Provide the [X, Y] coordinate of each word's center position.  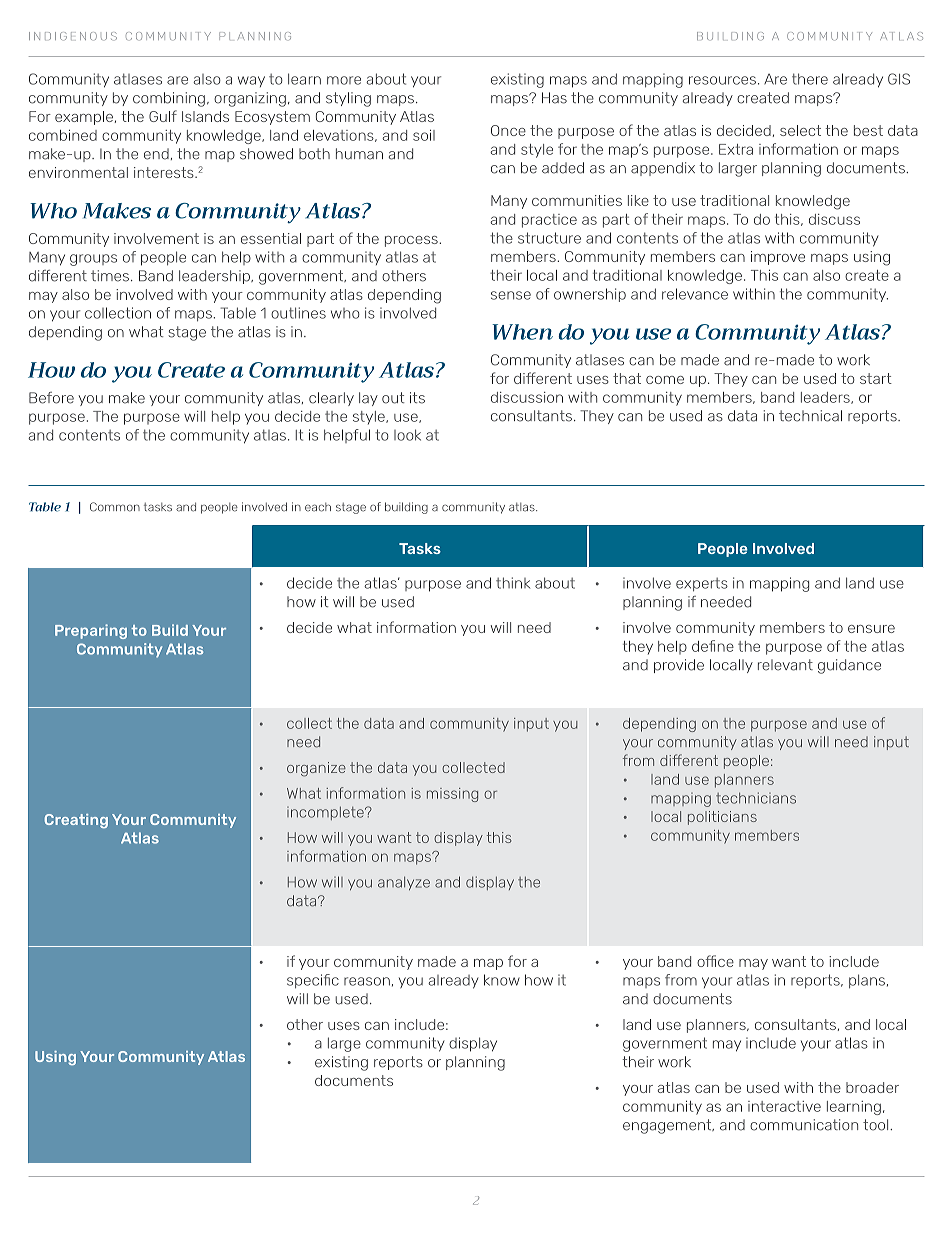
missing [452, 795]
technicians [756, 798]
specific [313, 981]
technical [810, 416]
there [810, 79]
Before [51, 398]
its [417, 398]
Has [554, 98]
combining [169, 99]
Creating [76, 821]
